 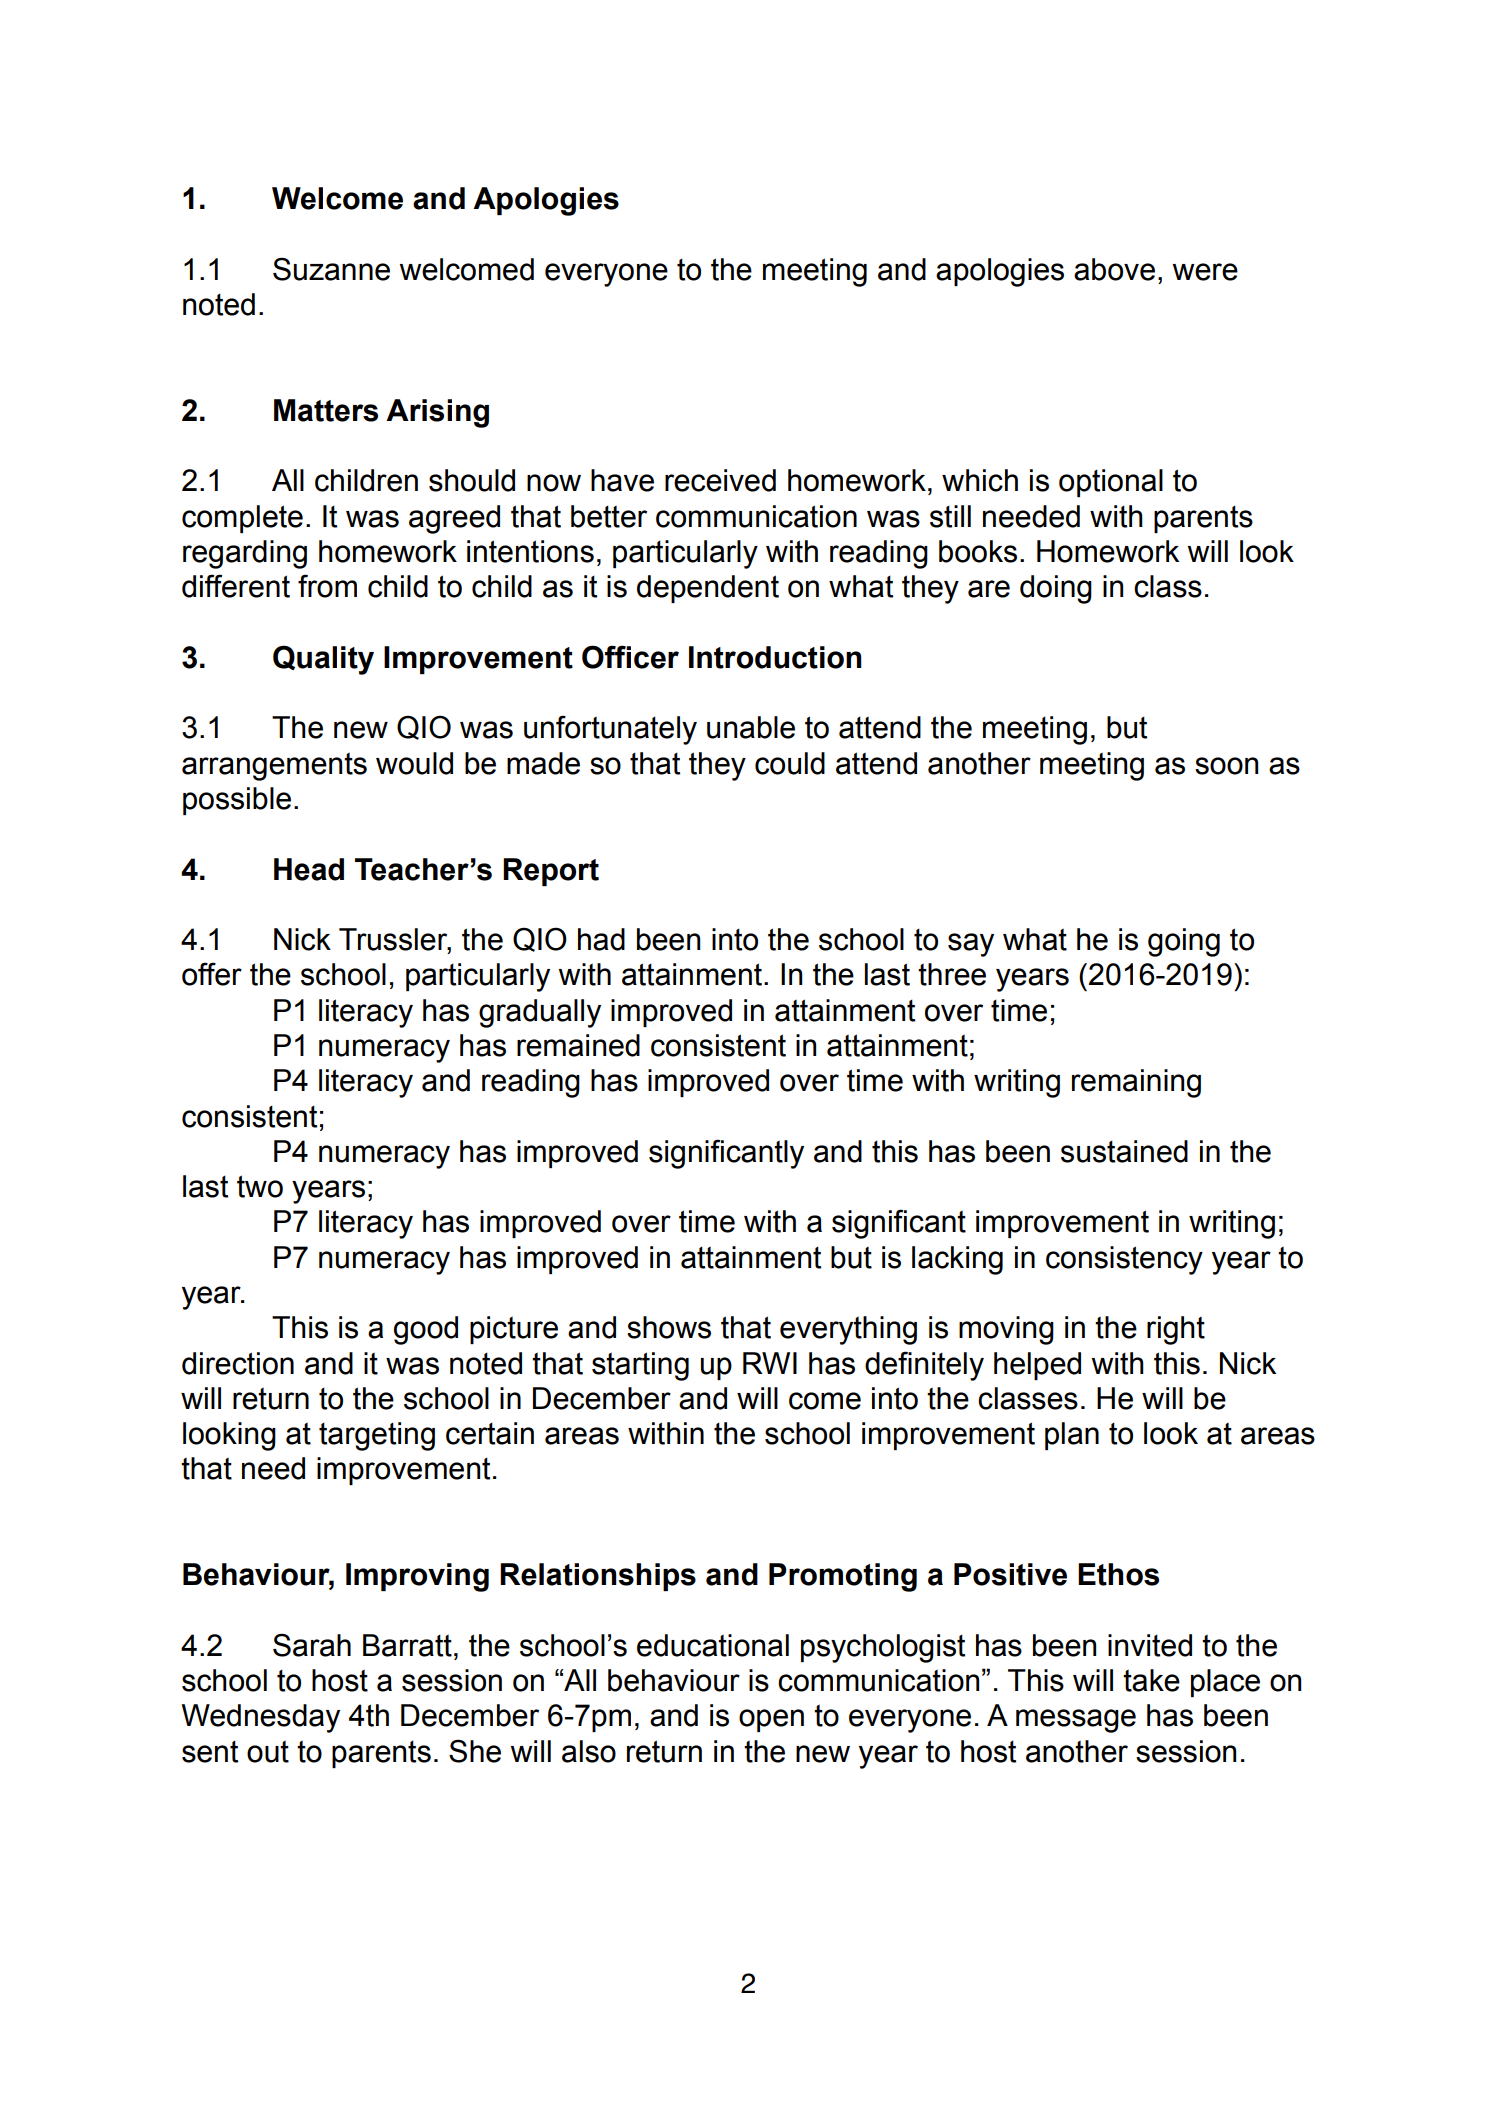 I want to click on open, so click(x=771, y=1720).
